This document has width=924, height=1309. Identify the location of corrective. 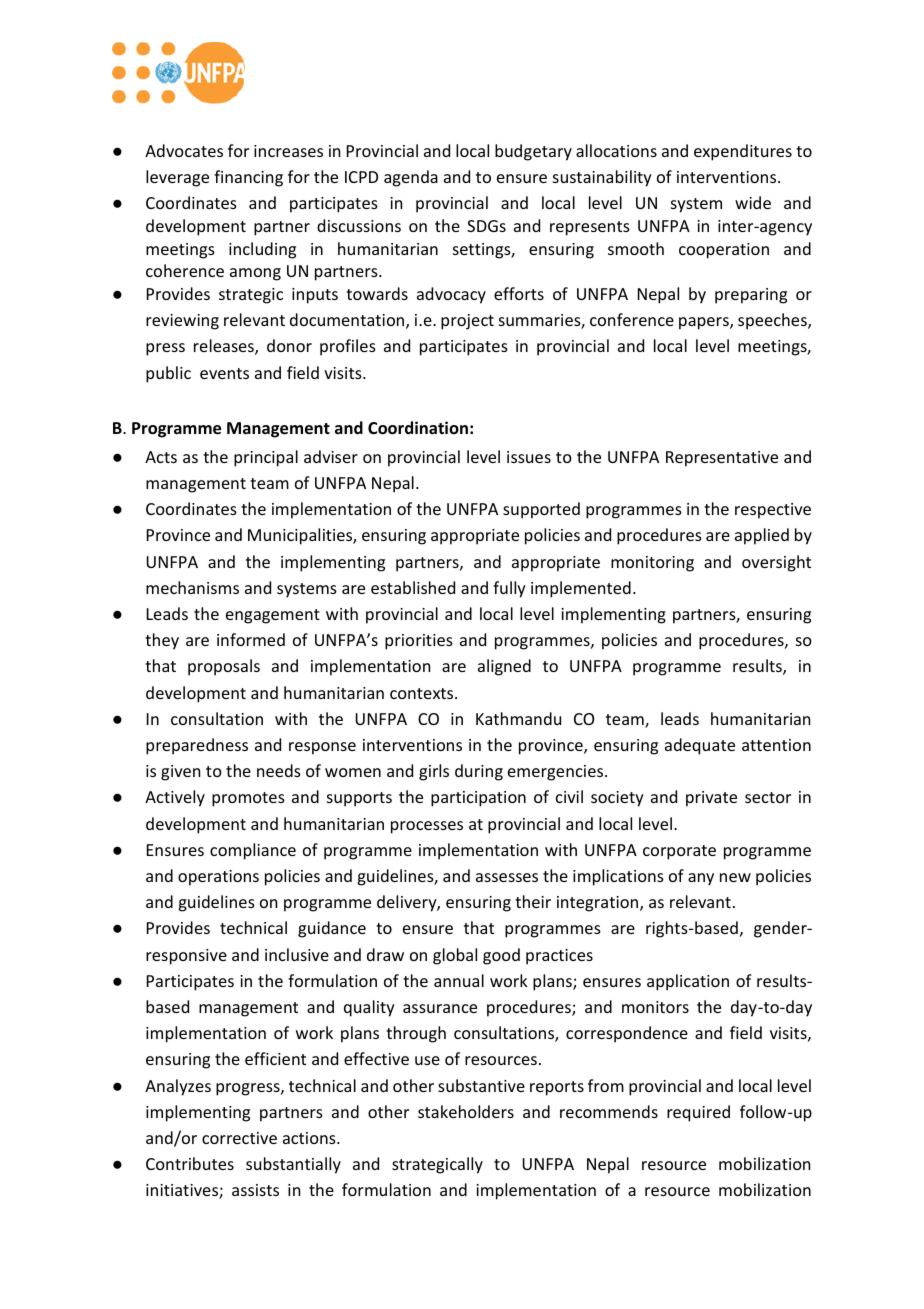
(239, 1138).
